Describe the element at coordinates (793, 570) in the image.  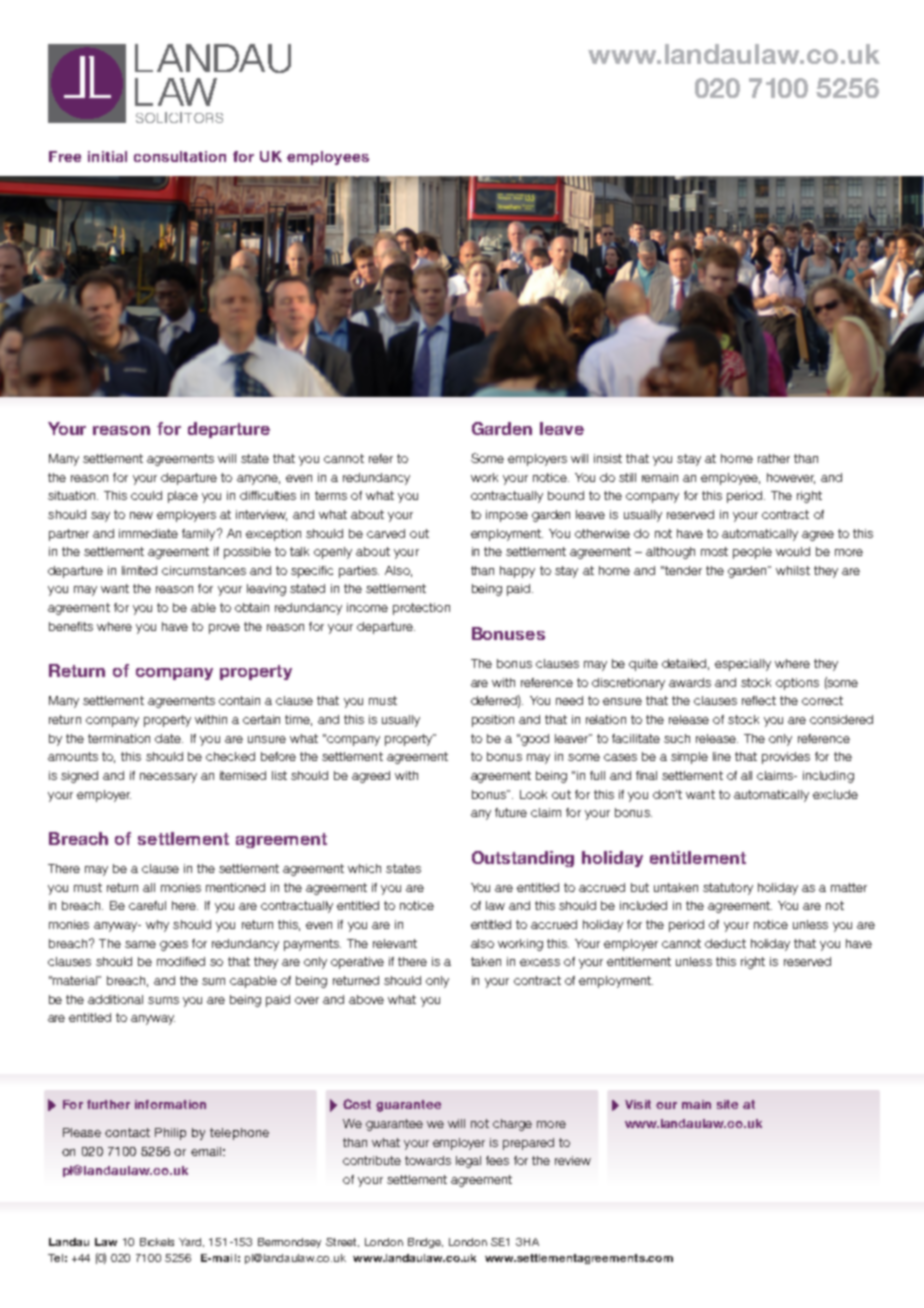
I see `whilst` at that location.
